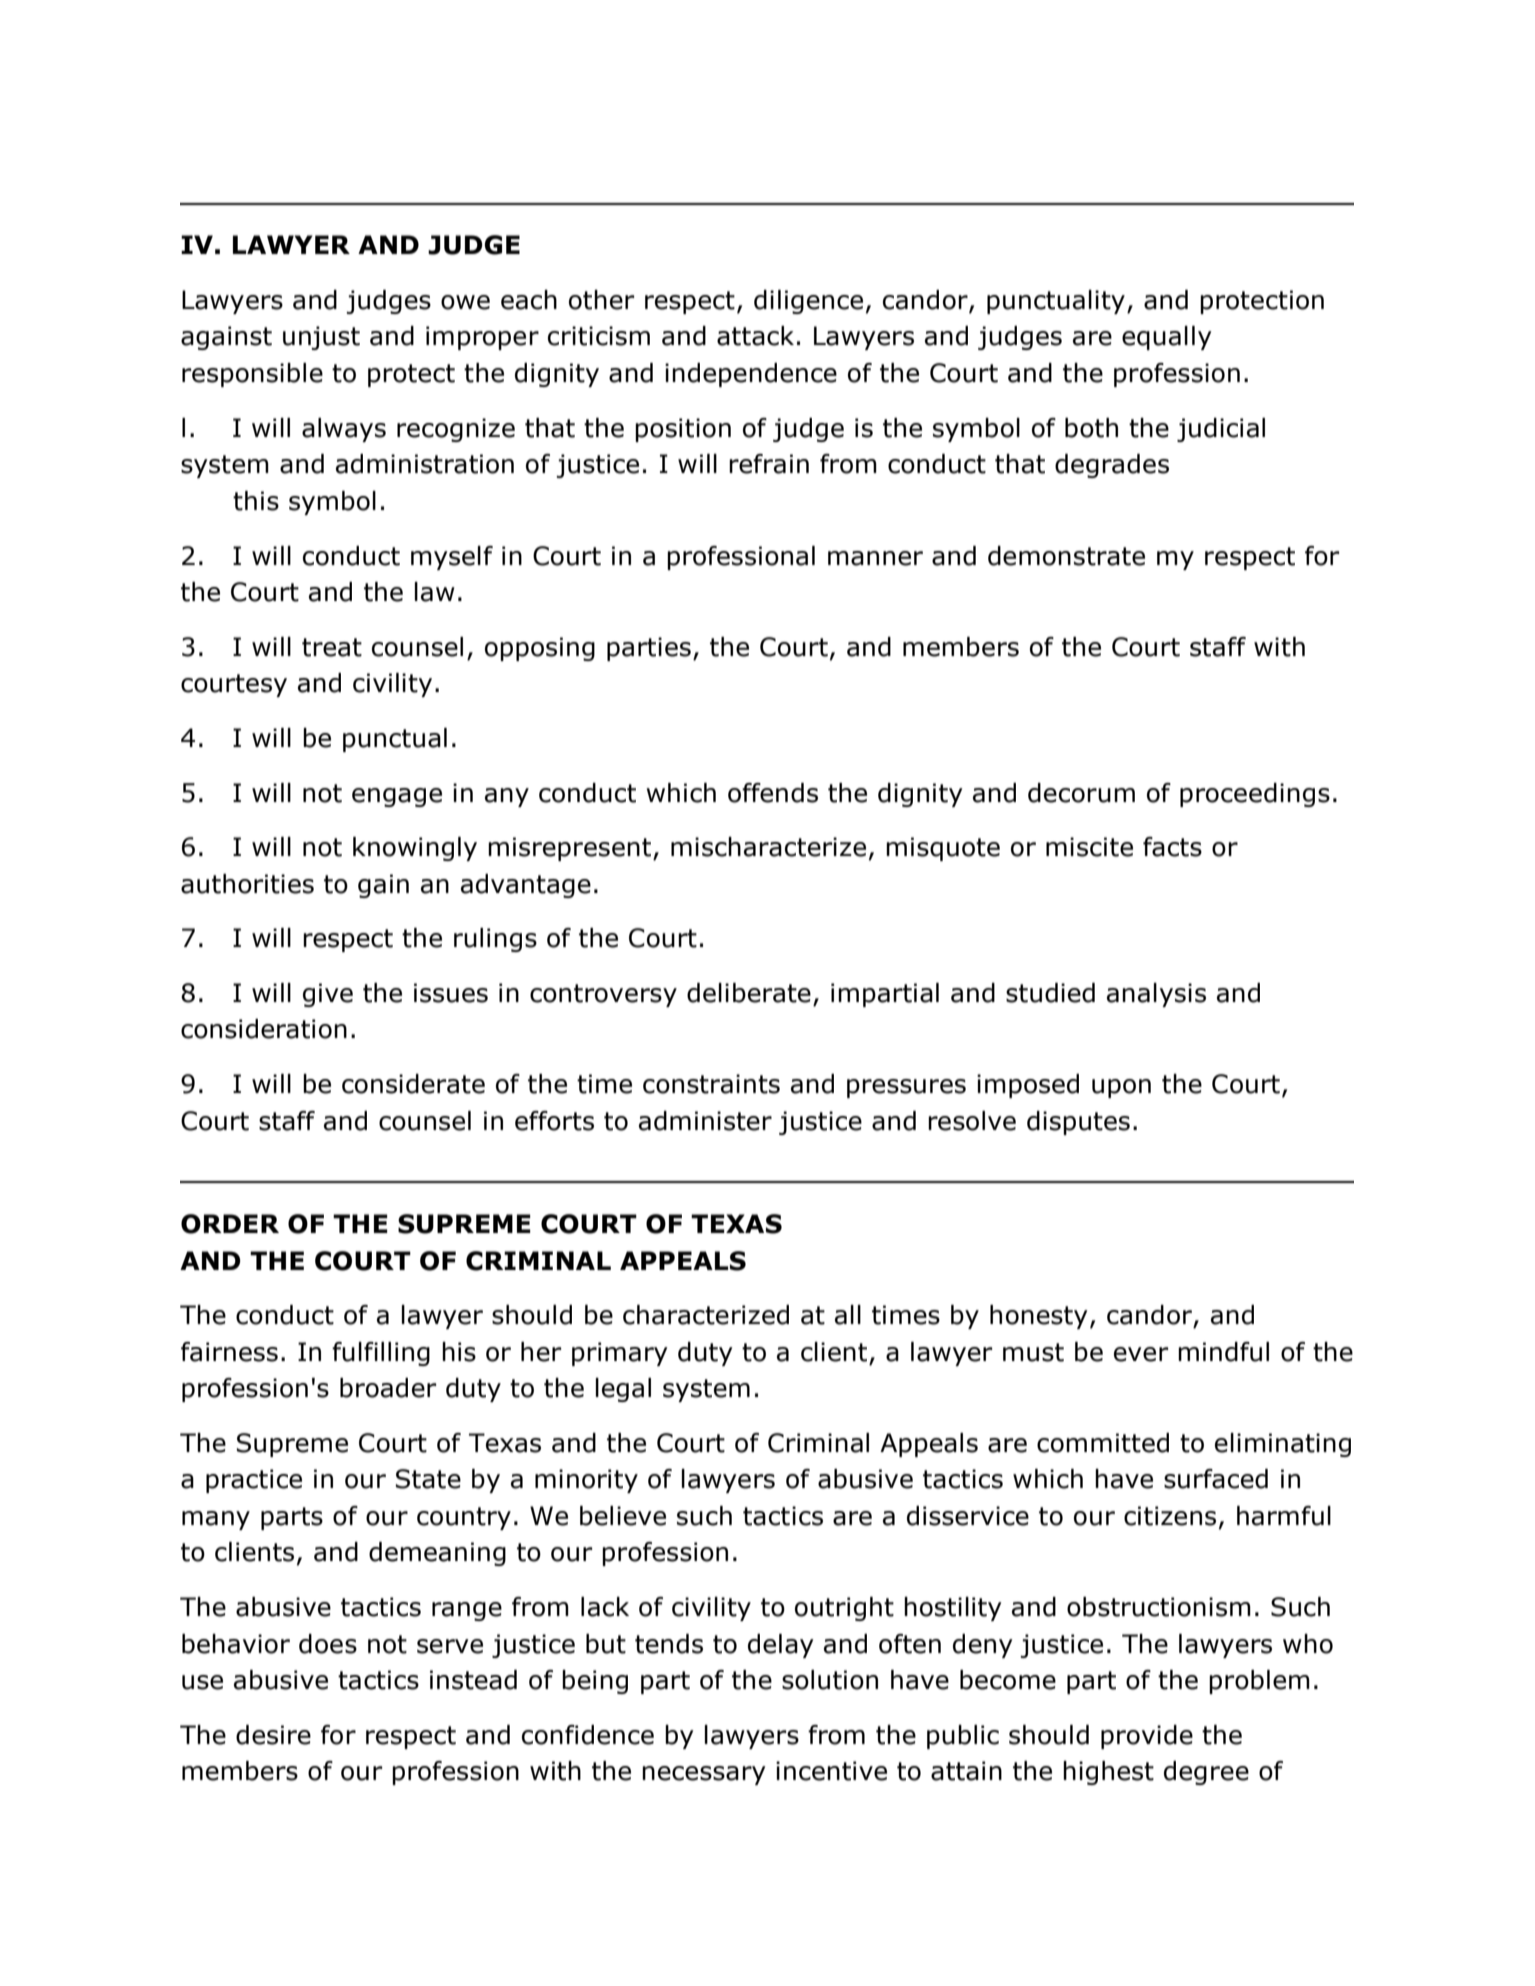  What do you see at coordinates (321, 338) in the document?
I see `unjust` at bounding box center [321, 338].
